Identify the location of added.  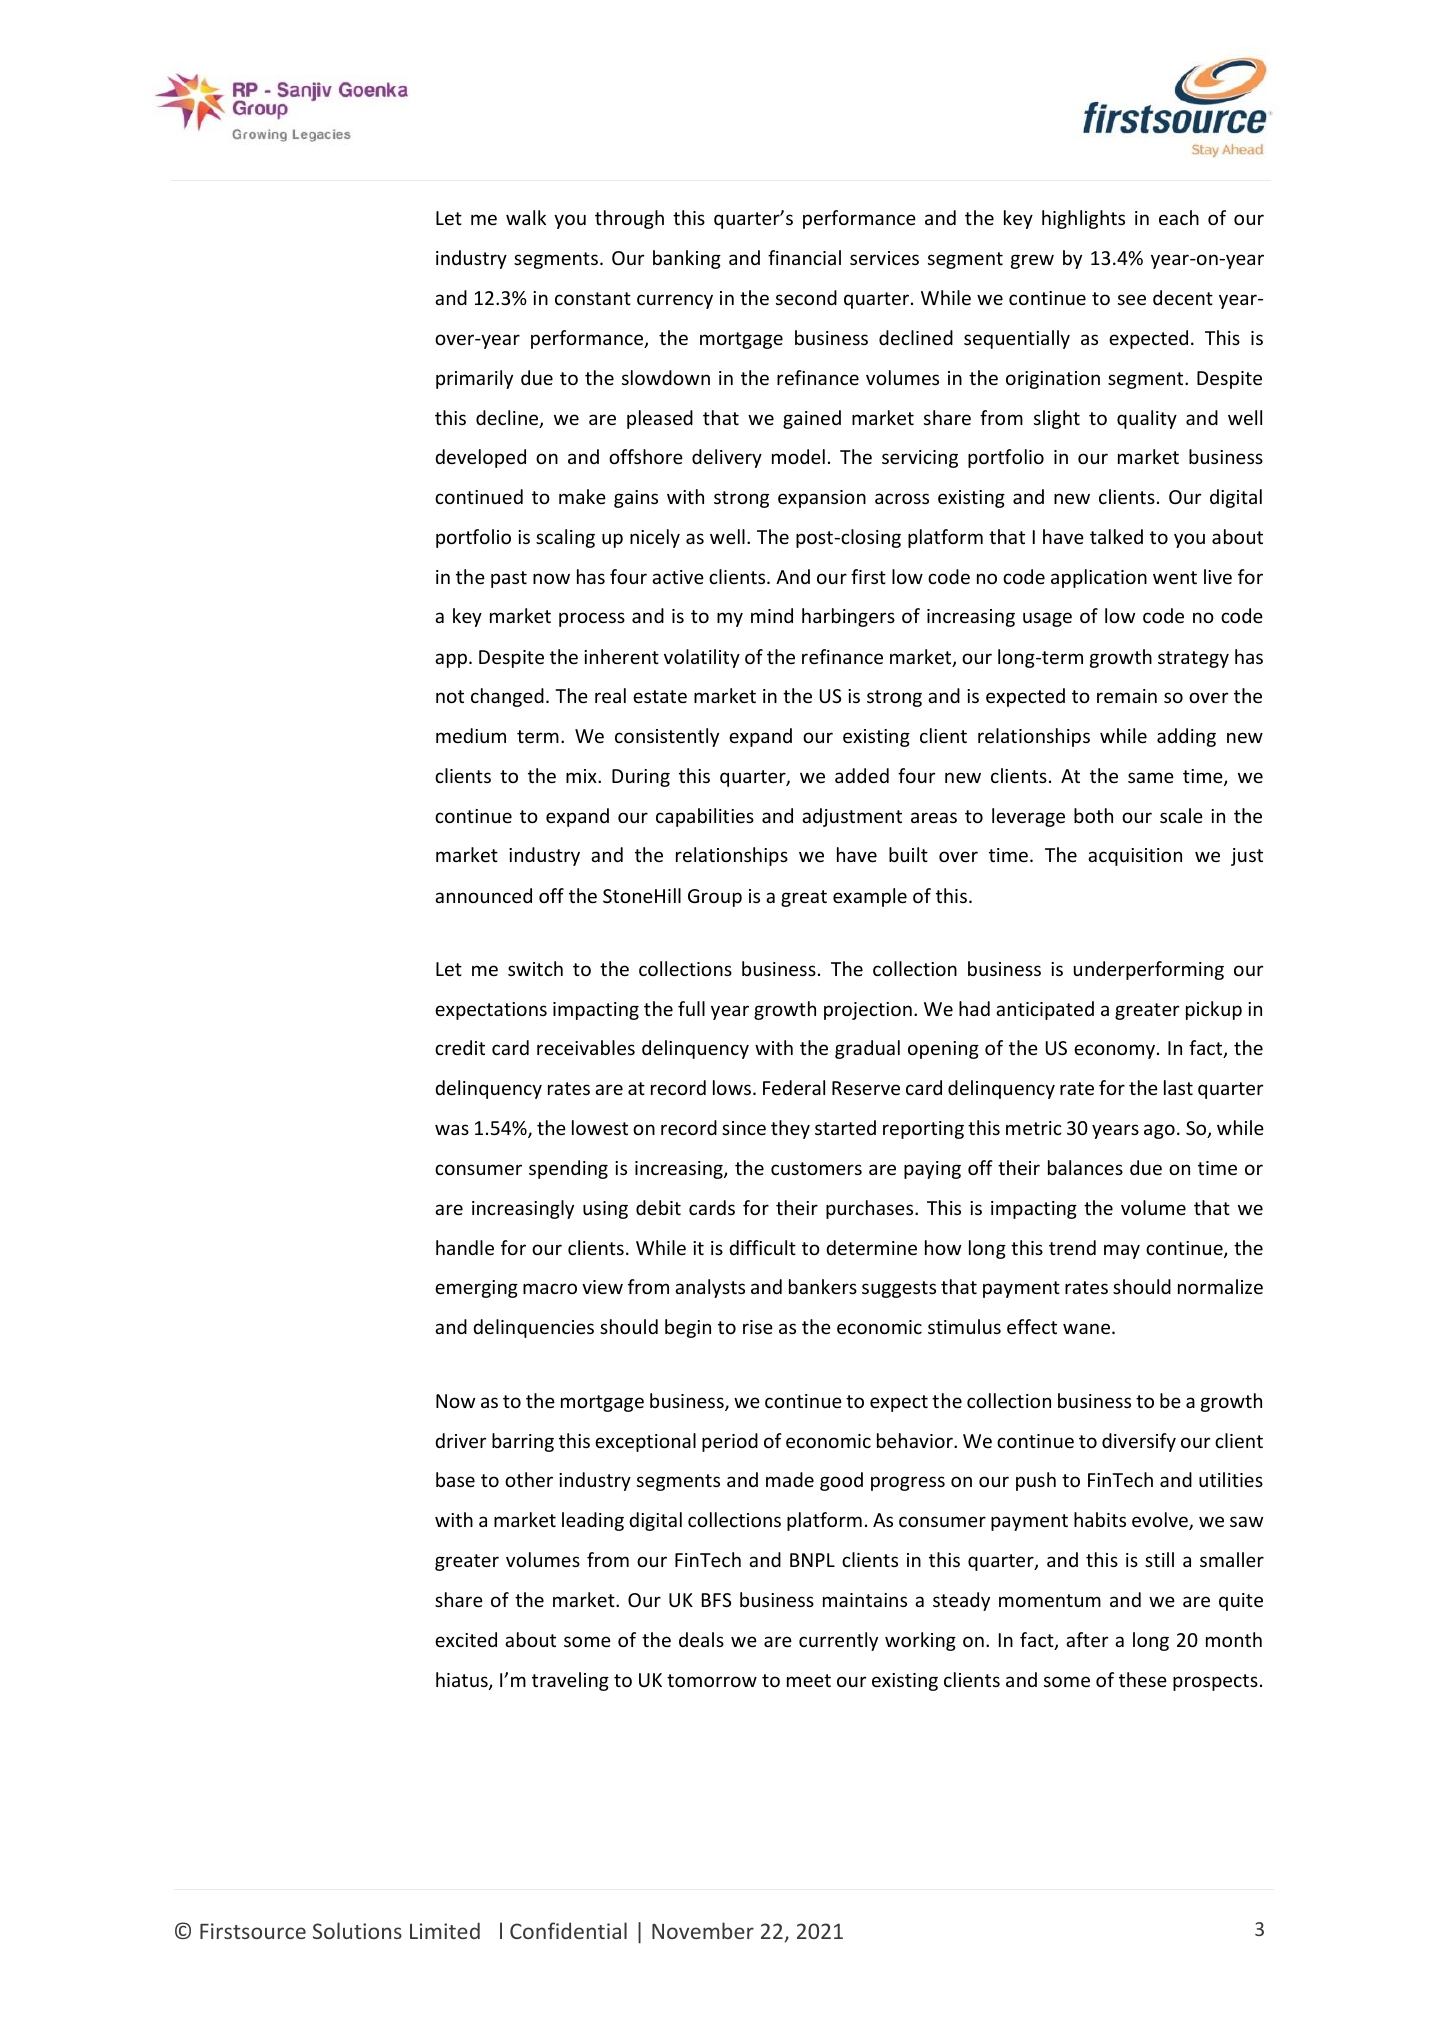
(862, 775).
